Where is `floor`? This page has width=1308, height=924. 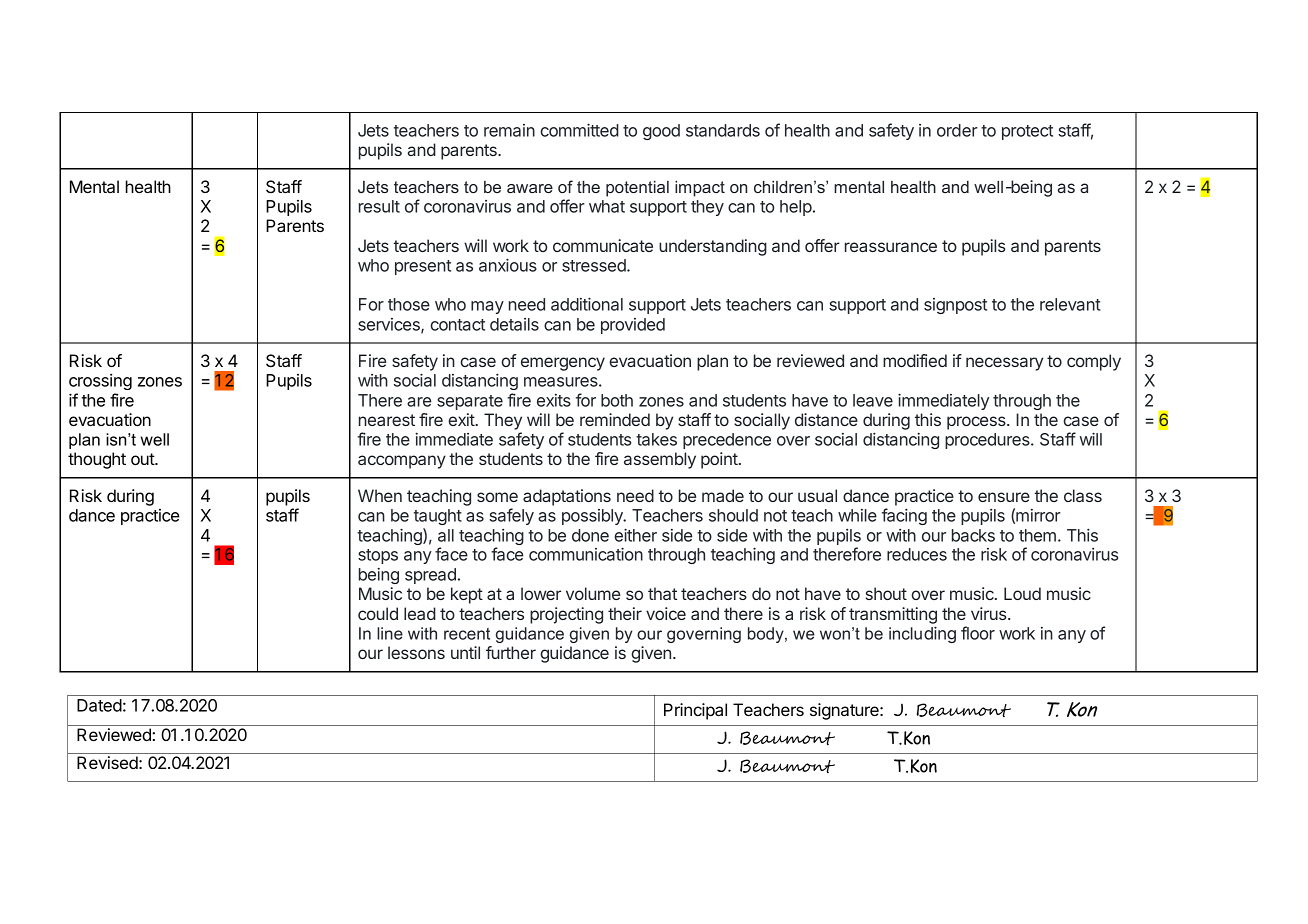
floor is located at coordinates (978, 633).
